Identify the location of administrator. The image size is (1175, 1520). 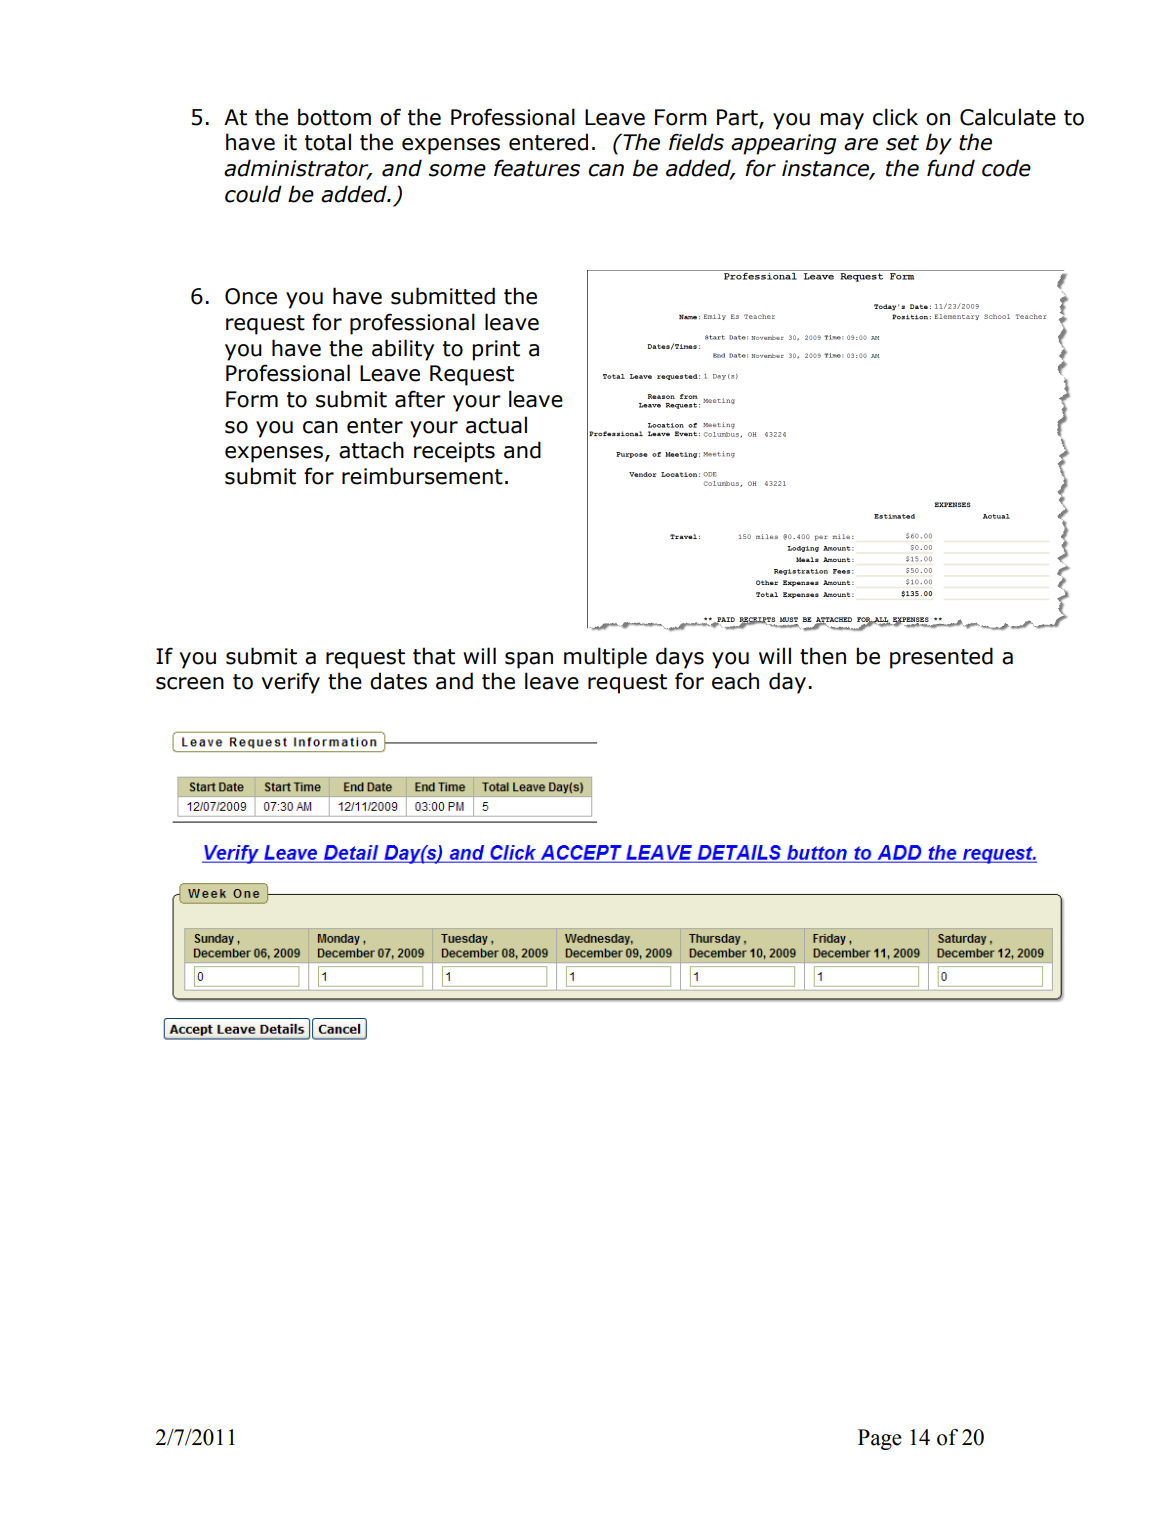
(297, 169).
